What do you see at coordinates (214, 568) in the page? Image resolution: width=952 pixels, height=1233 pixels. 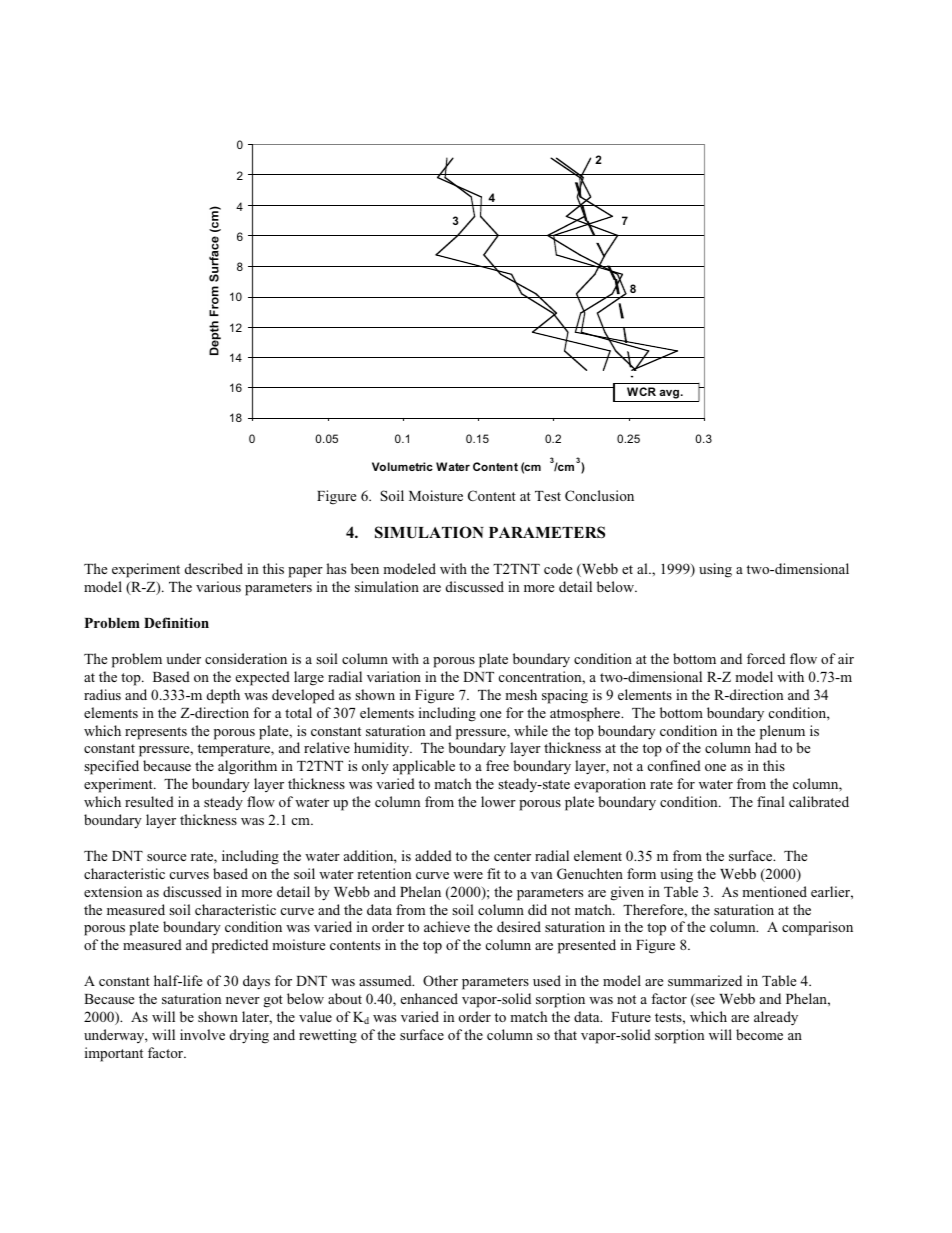 I see `described` at bounding box center [214, 568].
